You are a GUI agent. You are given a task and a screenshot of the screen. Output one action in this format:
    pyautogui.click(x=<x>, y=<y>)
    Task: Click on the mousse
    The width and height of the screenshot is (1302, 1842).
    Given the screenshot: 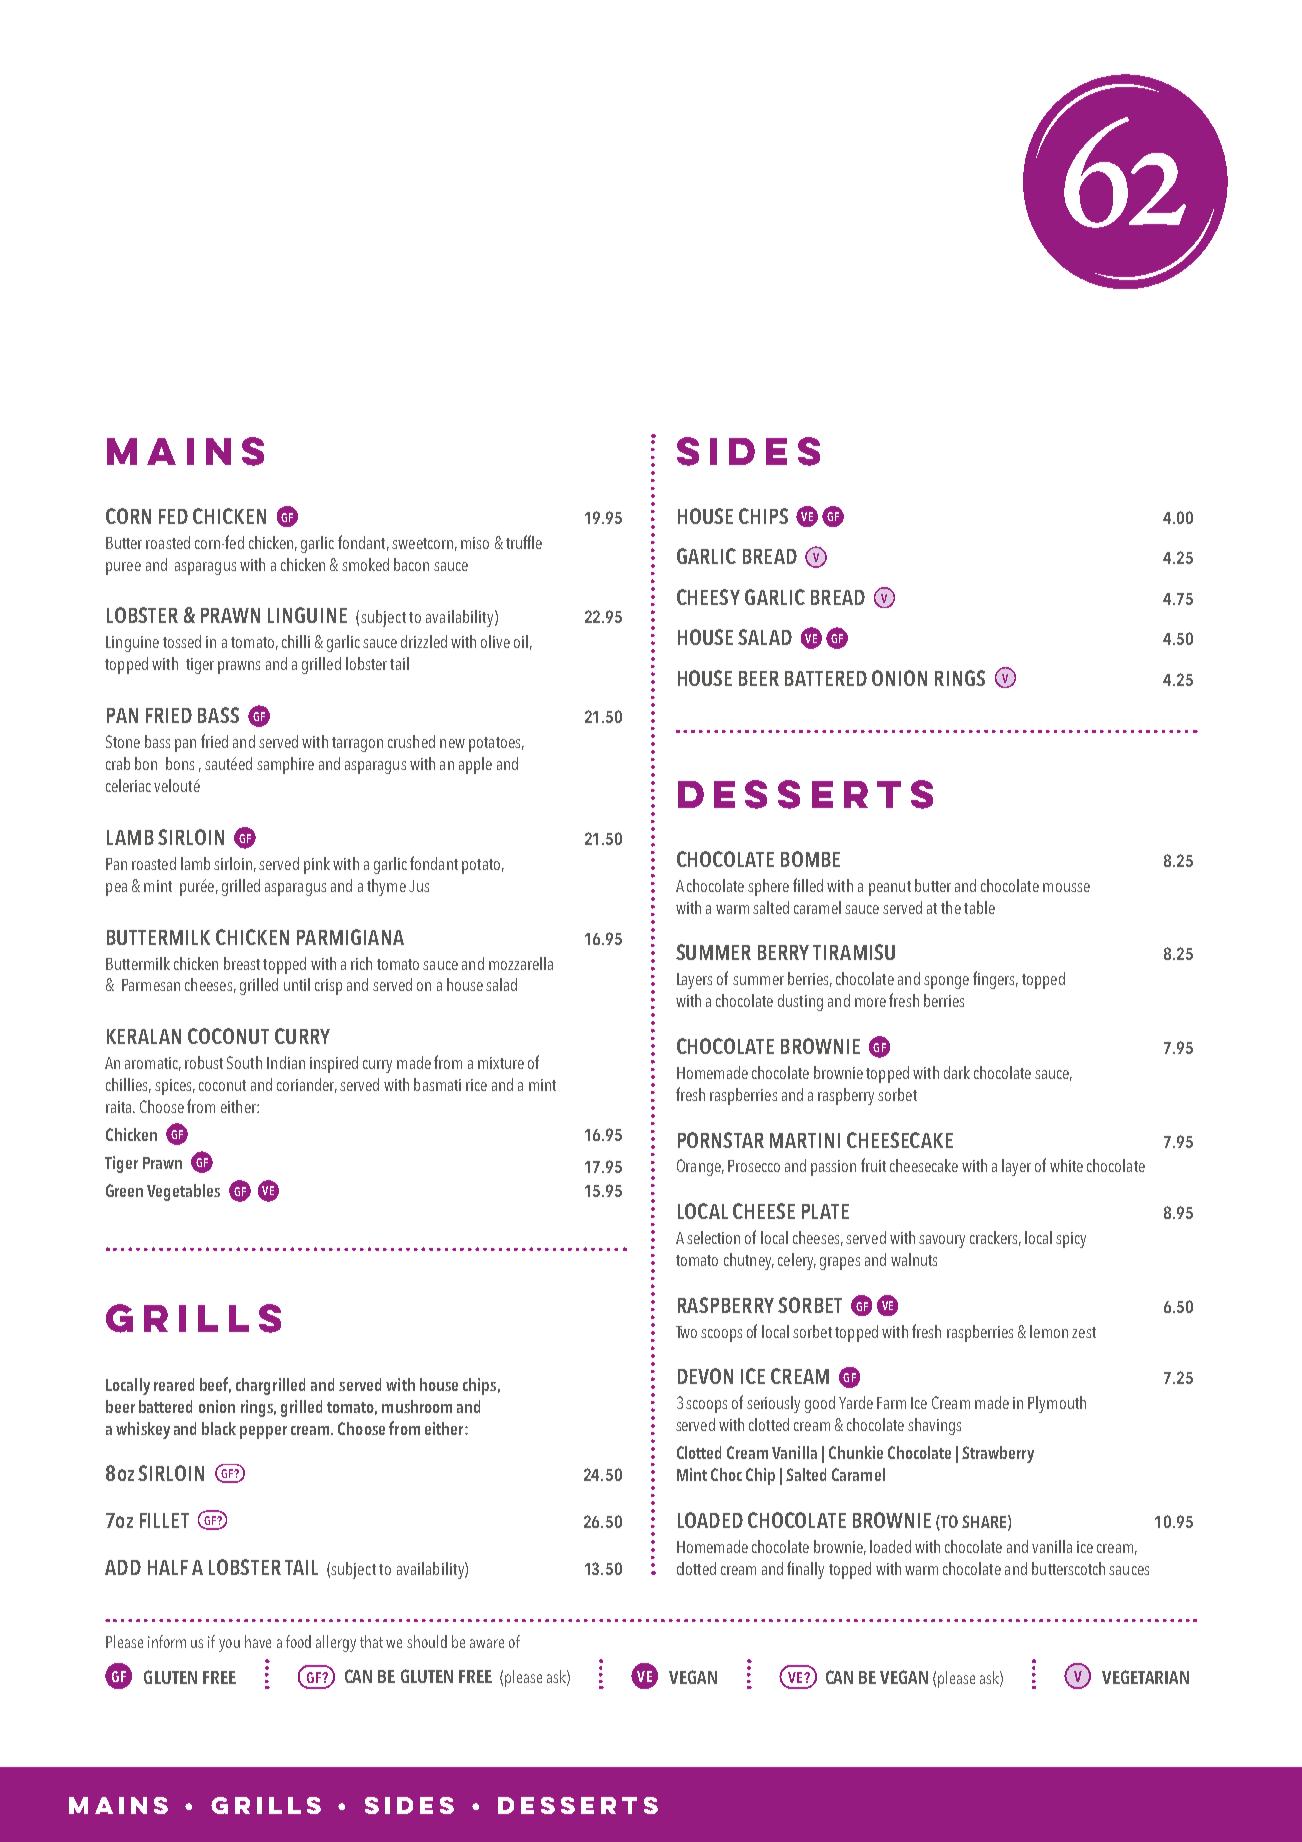 What is the action you would take?
    pyautogui.click(x=1066, y=887)
